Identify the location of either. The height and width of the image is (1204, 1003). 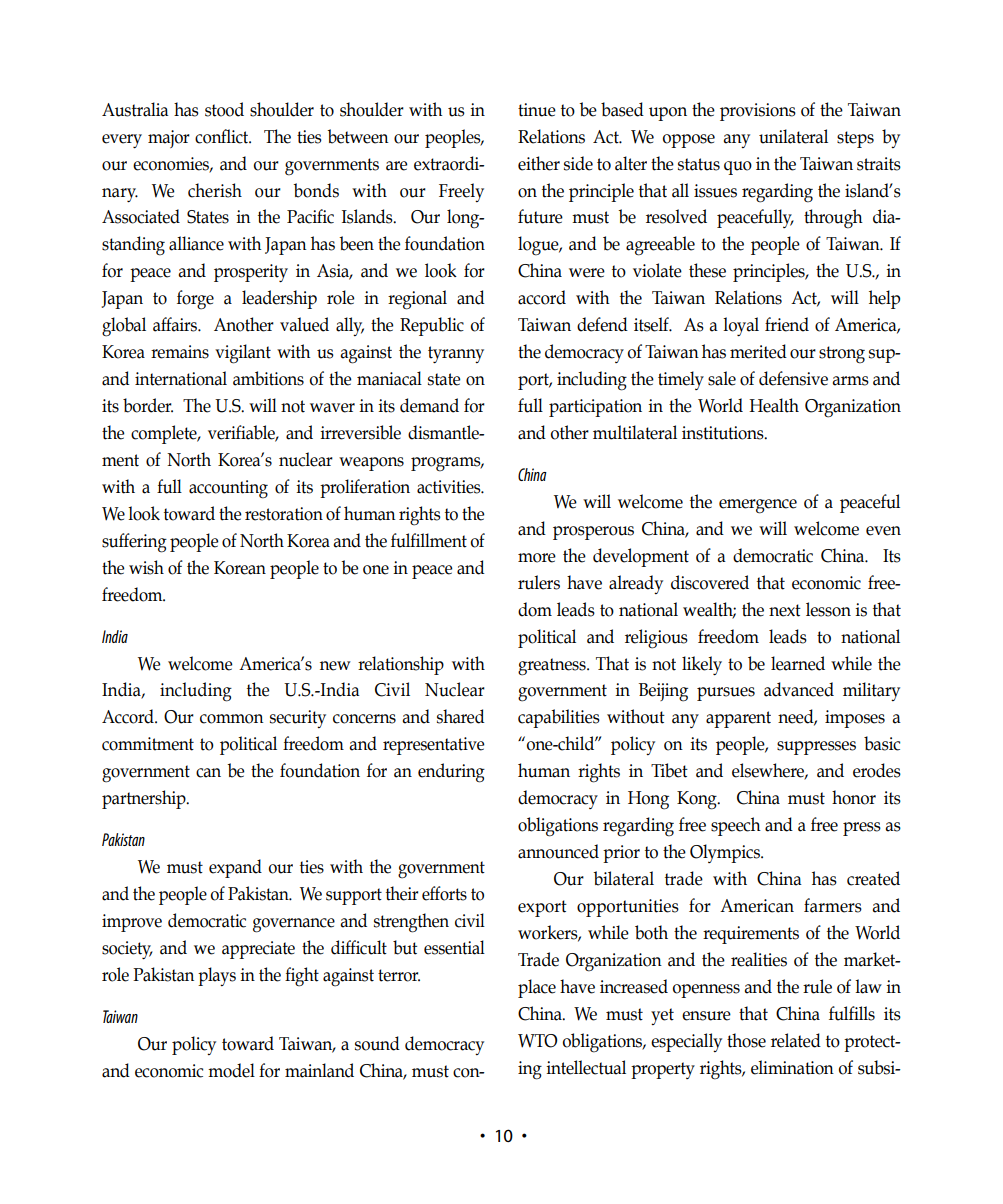
(539, 163).
